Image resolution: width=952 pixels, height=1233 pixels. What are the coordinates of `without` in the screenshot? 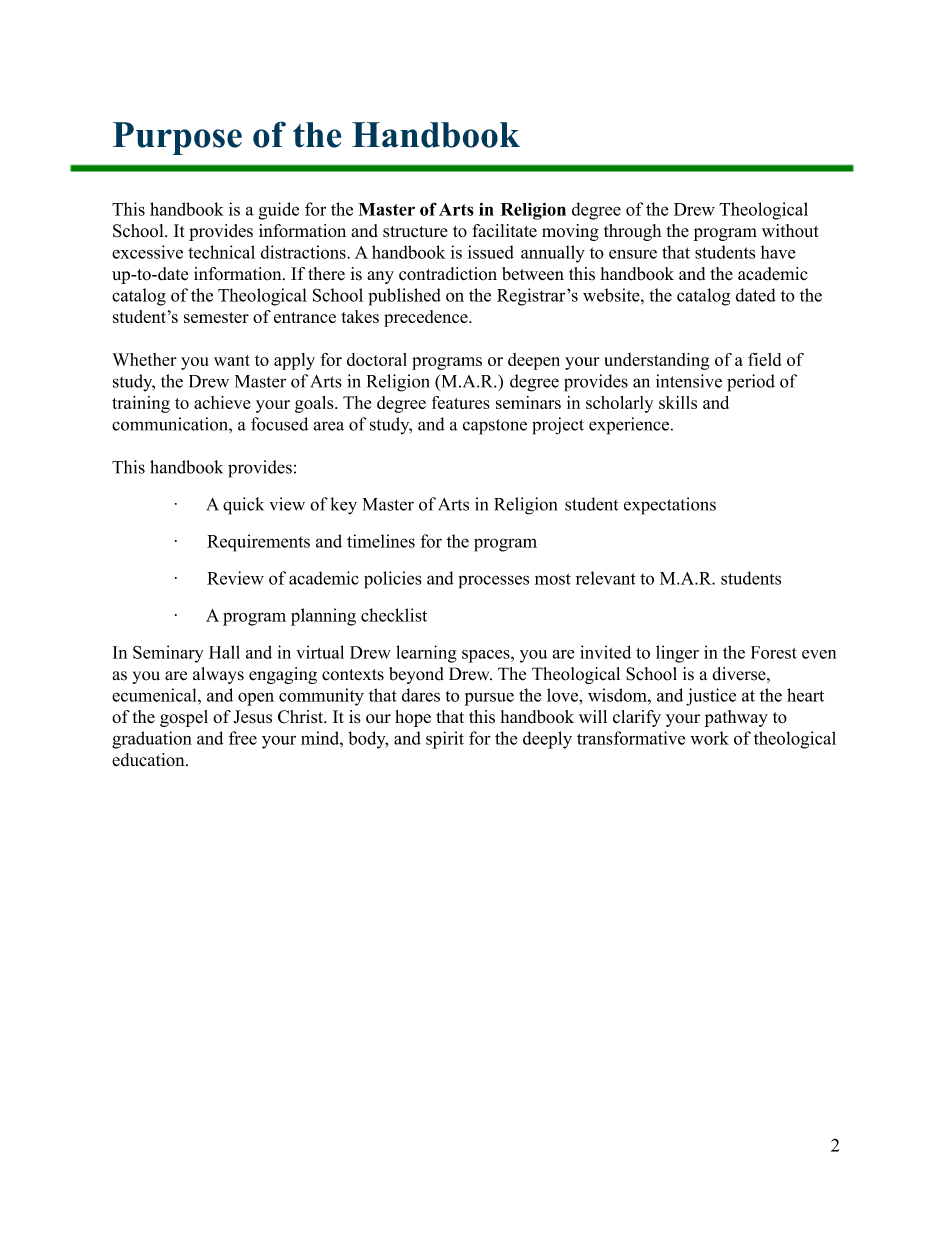 It's located at (790, 231).
